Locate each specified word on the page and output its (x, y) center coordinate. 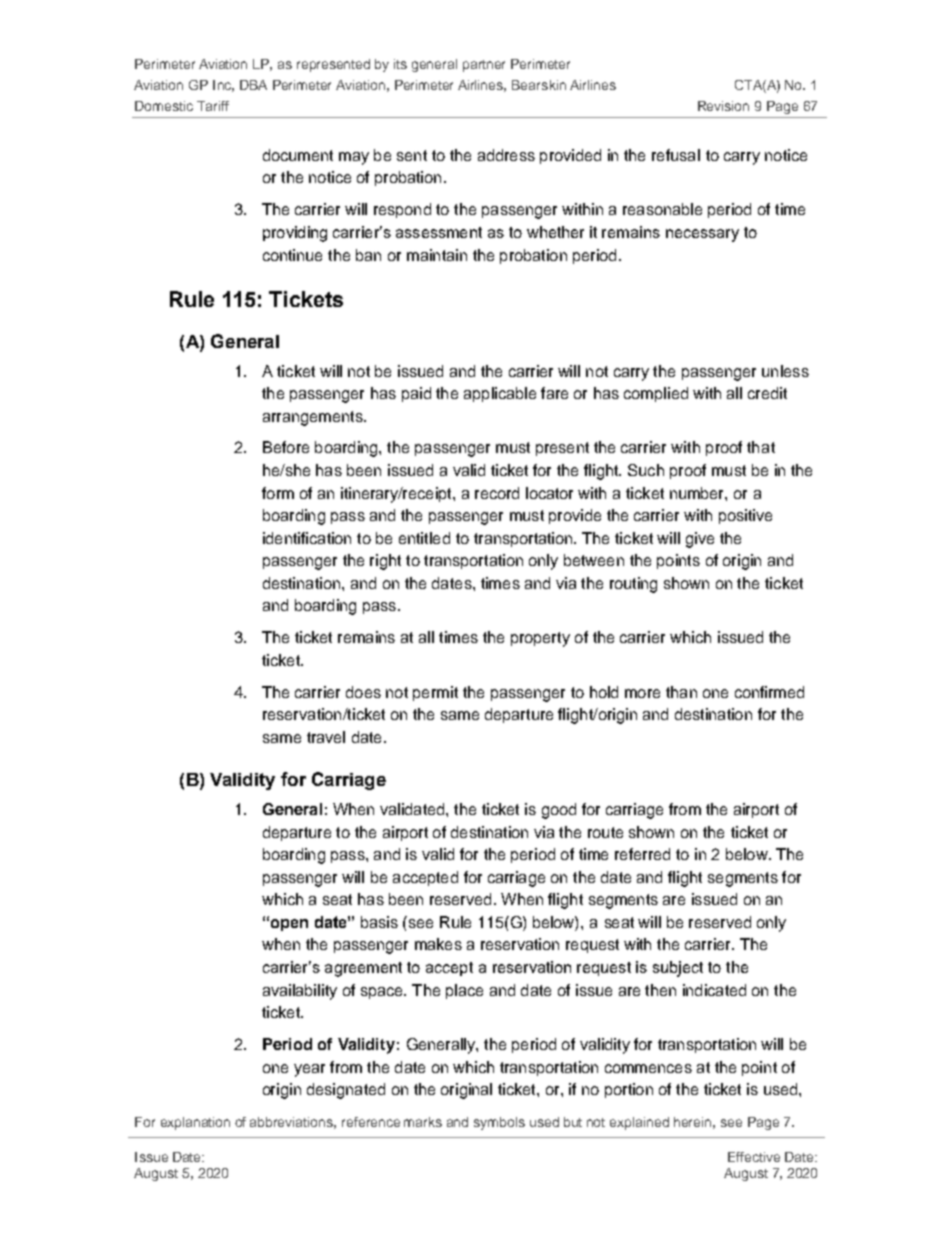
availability (300, 992)
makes (438, 944)
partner (484, 66)
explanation (195, 1123)
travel (326, 737)
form (278, 493)
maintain (437, 255)
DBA (253, 85)
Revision (723, 106)
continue (292, 255)
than (681, 692)
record (497, 493)
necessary (702, 235)
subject (678, 969)
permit (435, 693)
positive (745, 516)
